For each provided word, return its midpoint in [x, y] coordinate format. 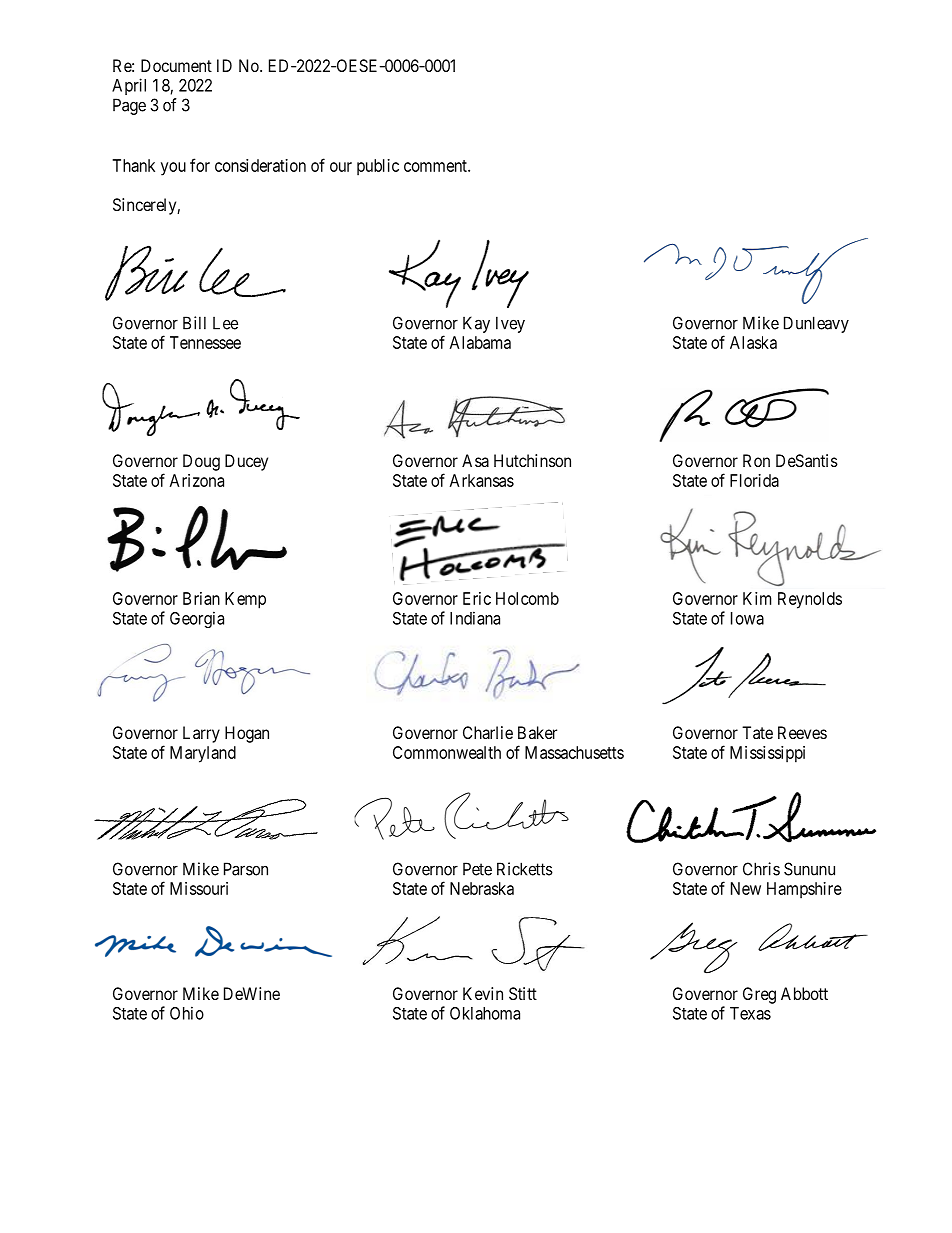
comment [436, 166]
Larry [201, 734]
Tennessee [205, 342]
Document [176, 65]
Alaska [753, 342]
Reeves [802, 732]
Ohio [187, 1013]
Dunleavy [816, 324]
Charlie [488, 732]
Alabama [480, 342]
